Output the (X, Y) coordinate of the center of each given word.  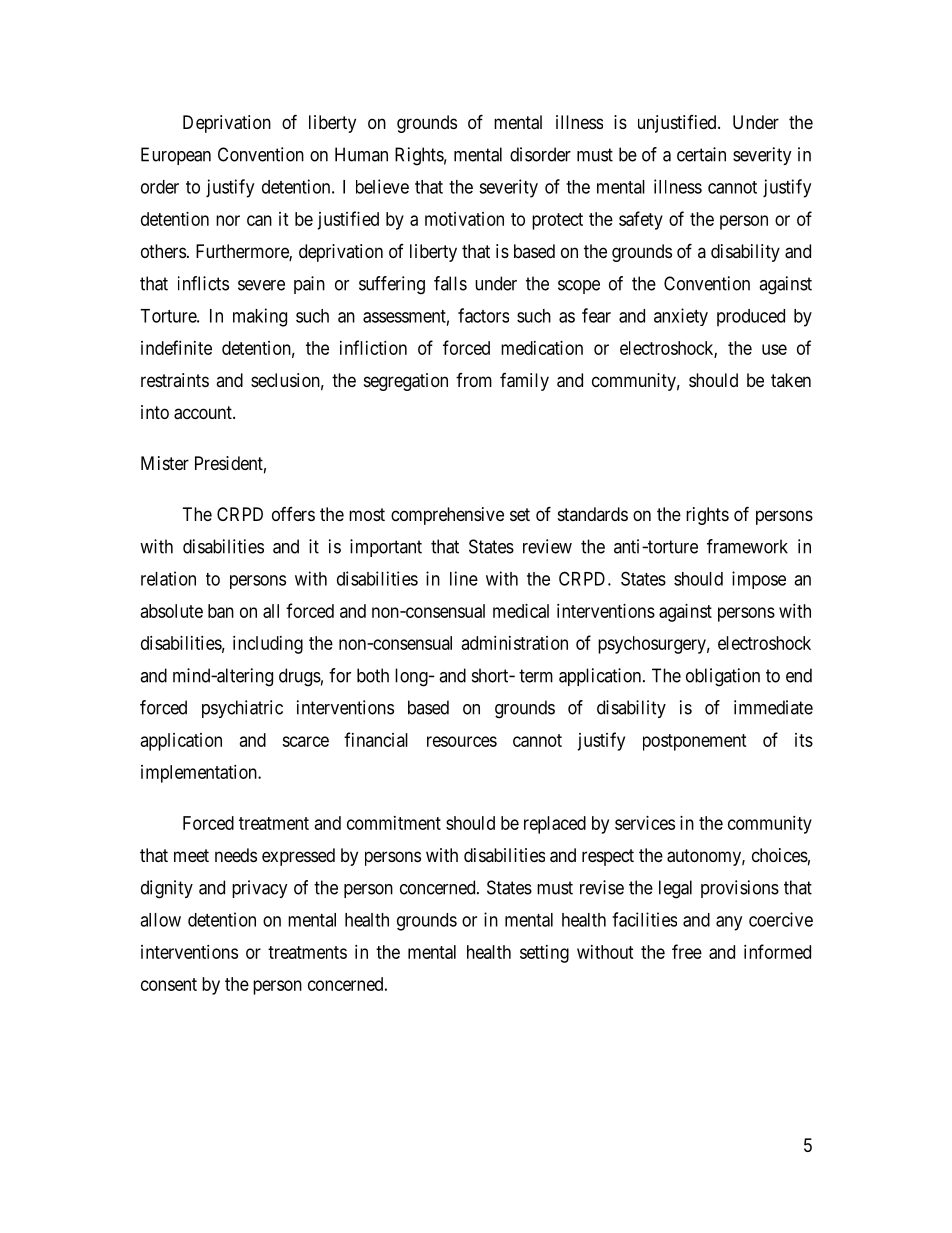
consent (169, 984)
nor (228, 220)
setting (544, 954)
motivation (464, 219)
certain (701, 154)
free (687, 951)
